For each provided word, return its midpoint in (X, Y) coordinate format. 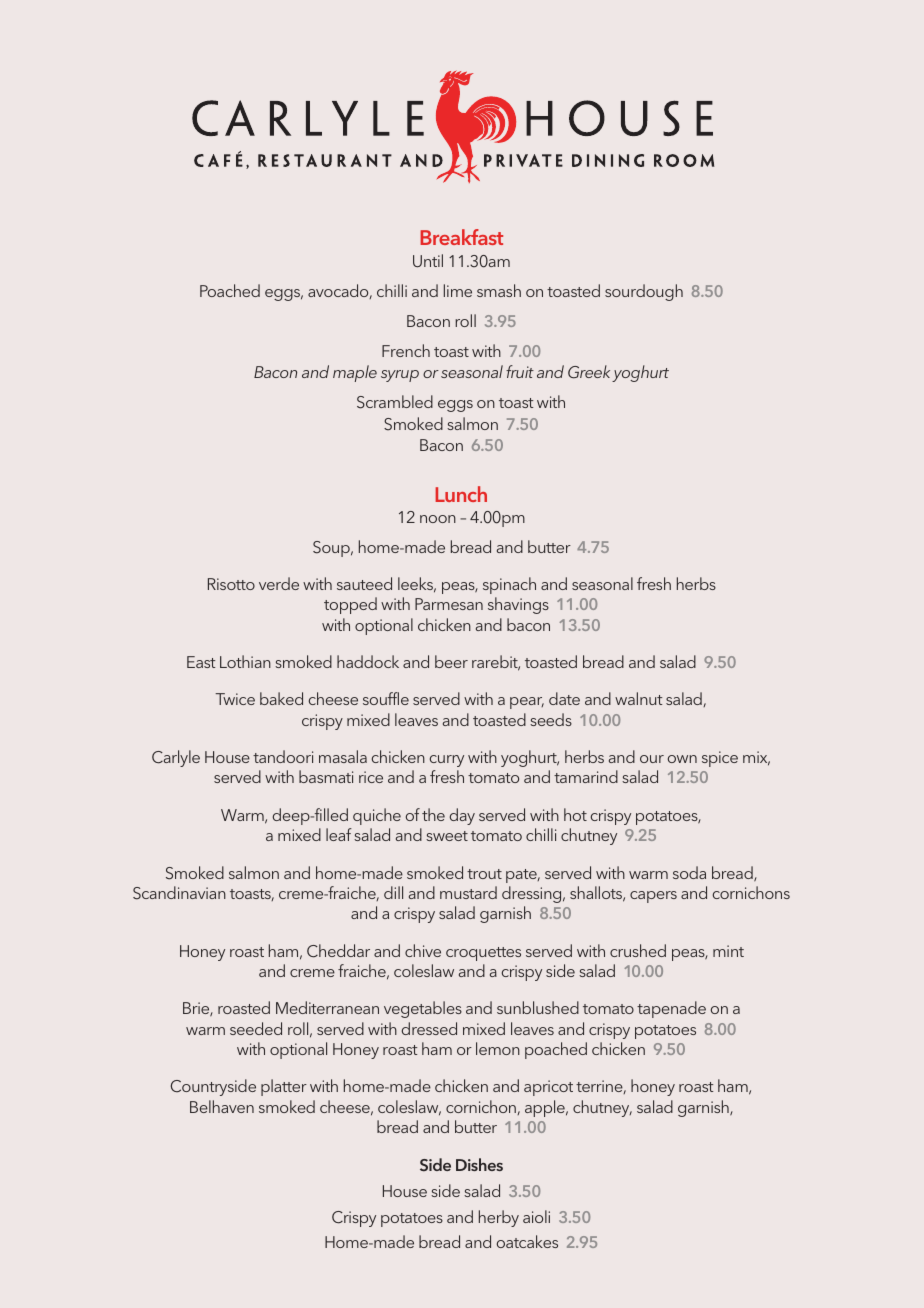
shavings (518, 605)
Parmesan (449, 604)
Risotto (231, 584)
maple (355, 373)
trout (484, 874)
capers (653, 897)
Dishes (479, 1164)
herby (499, 1218)
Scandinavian (179, 893)
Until (428, 261)
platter (284, 1087)
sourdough (644, 292)
